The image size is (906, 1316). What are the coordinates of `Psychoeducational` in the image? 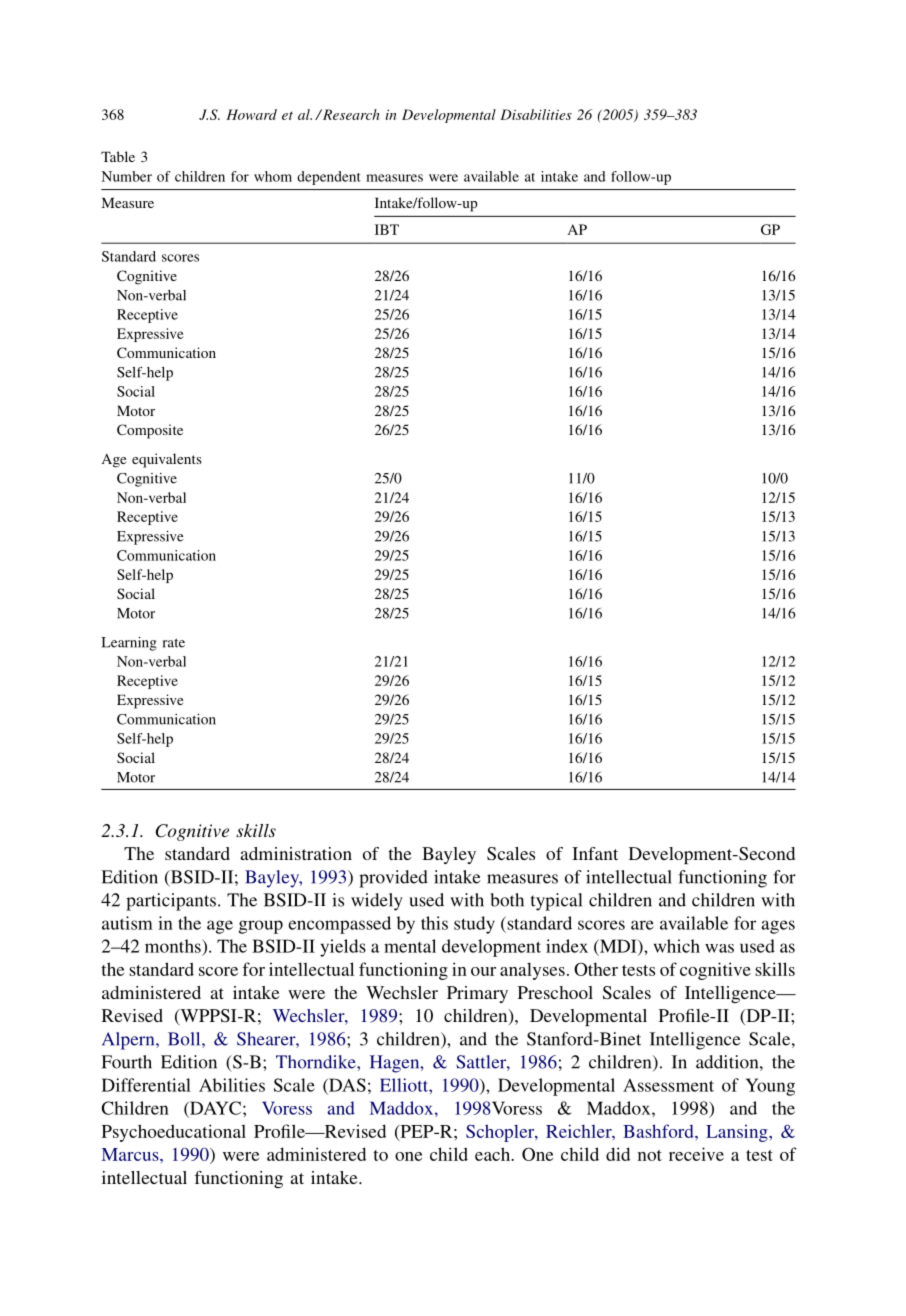 It's located at (174, 1133).
